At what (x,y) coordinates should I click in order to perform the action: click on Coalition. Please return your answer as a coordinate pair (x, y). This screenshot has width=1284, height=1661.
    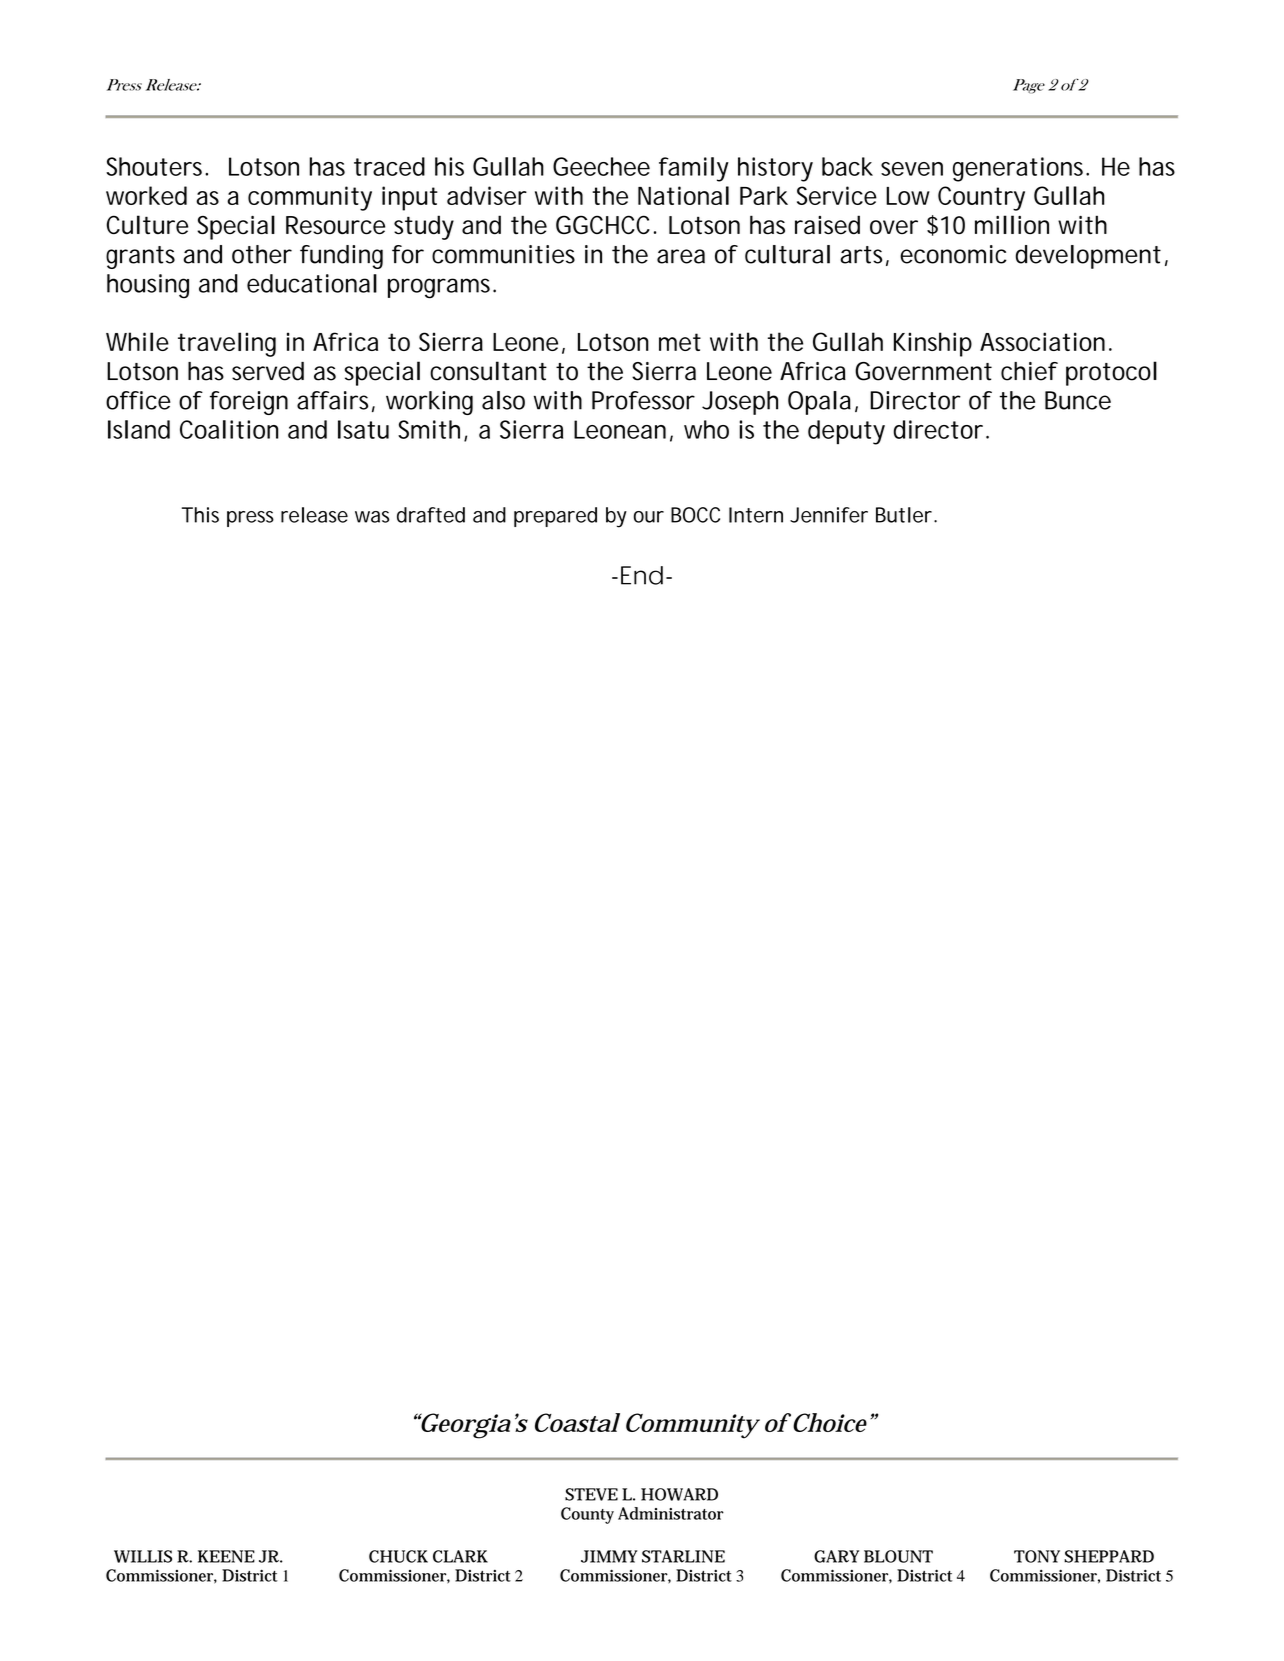
    Looking at the image, I should click on (229, 429).
